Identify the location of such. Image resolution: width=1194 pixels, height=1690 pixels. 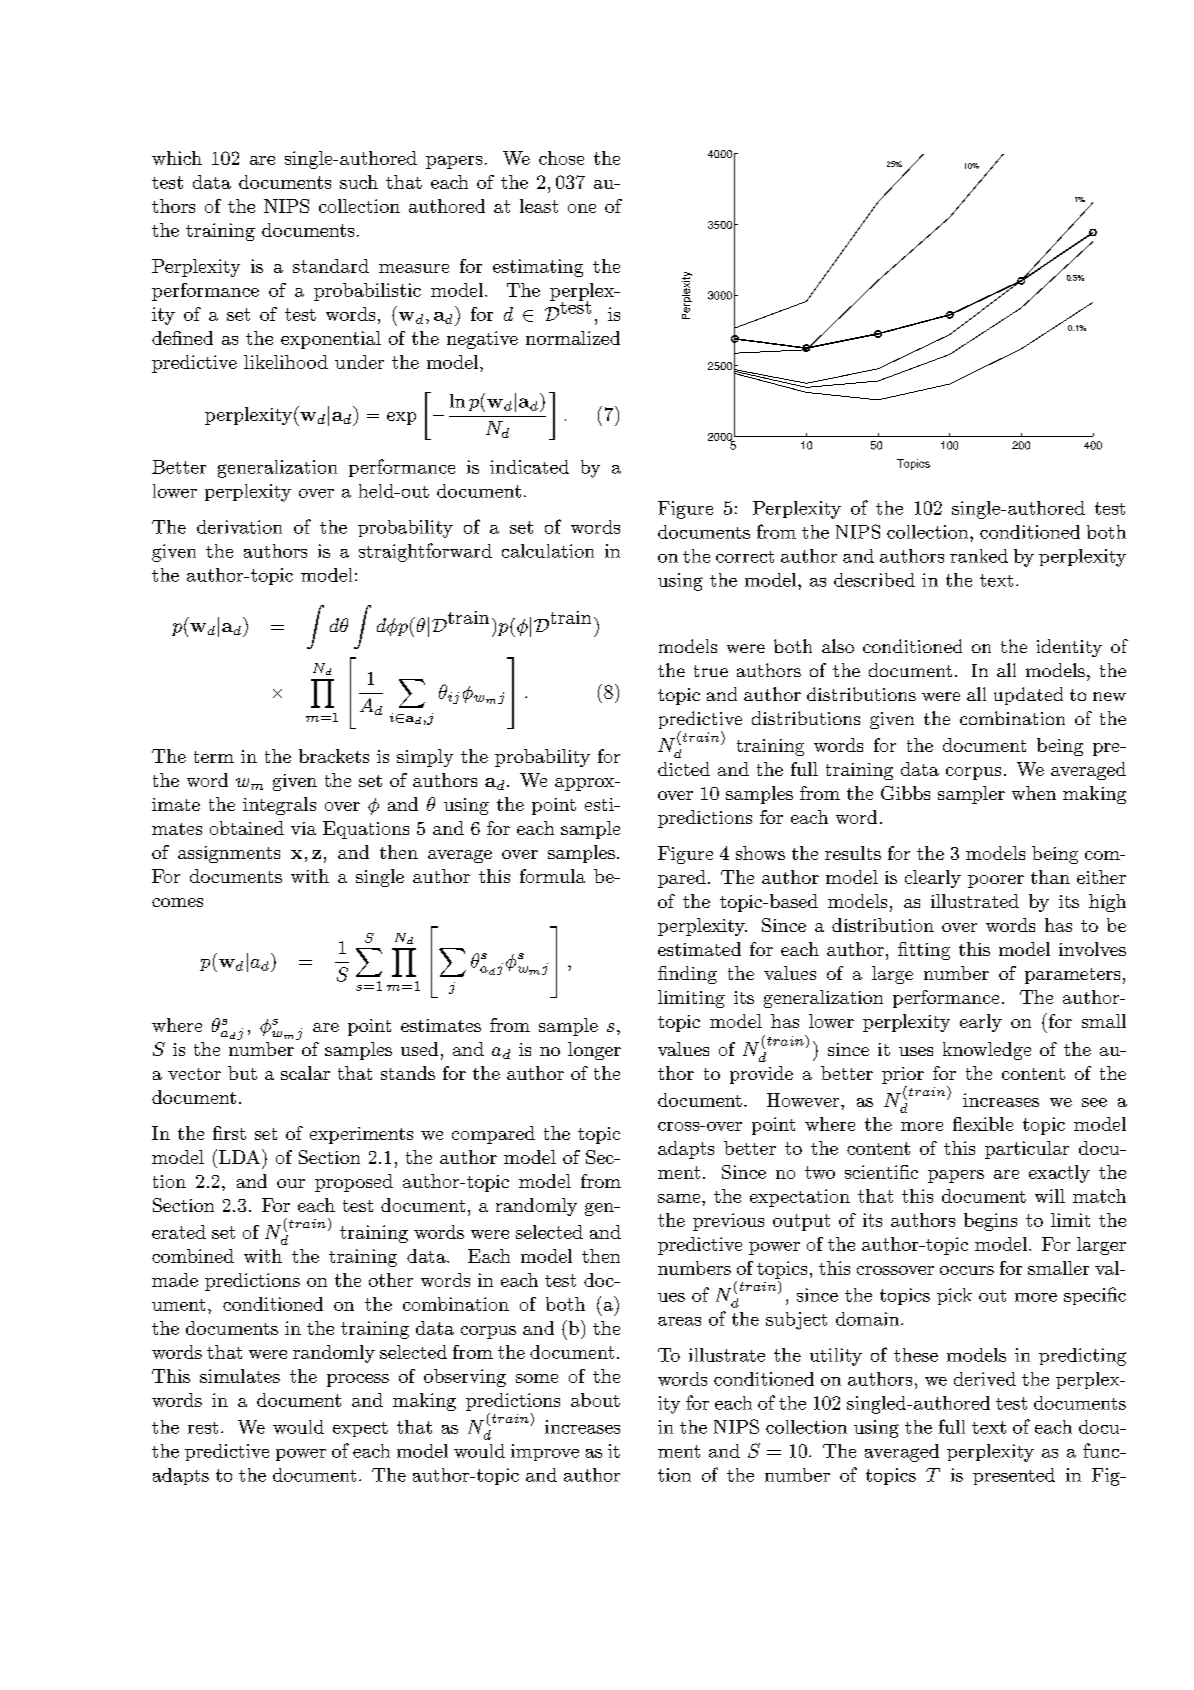
(359, 182).
